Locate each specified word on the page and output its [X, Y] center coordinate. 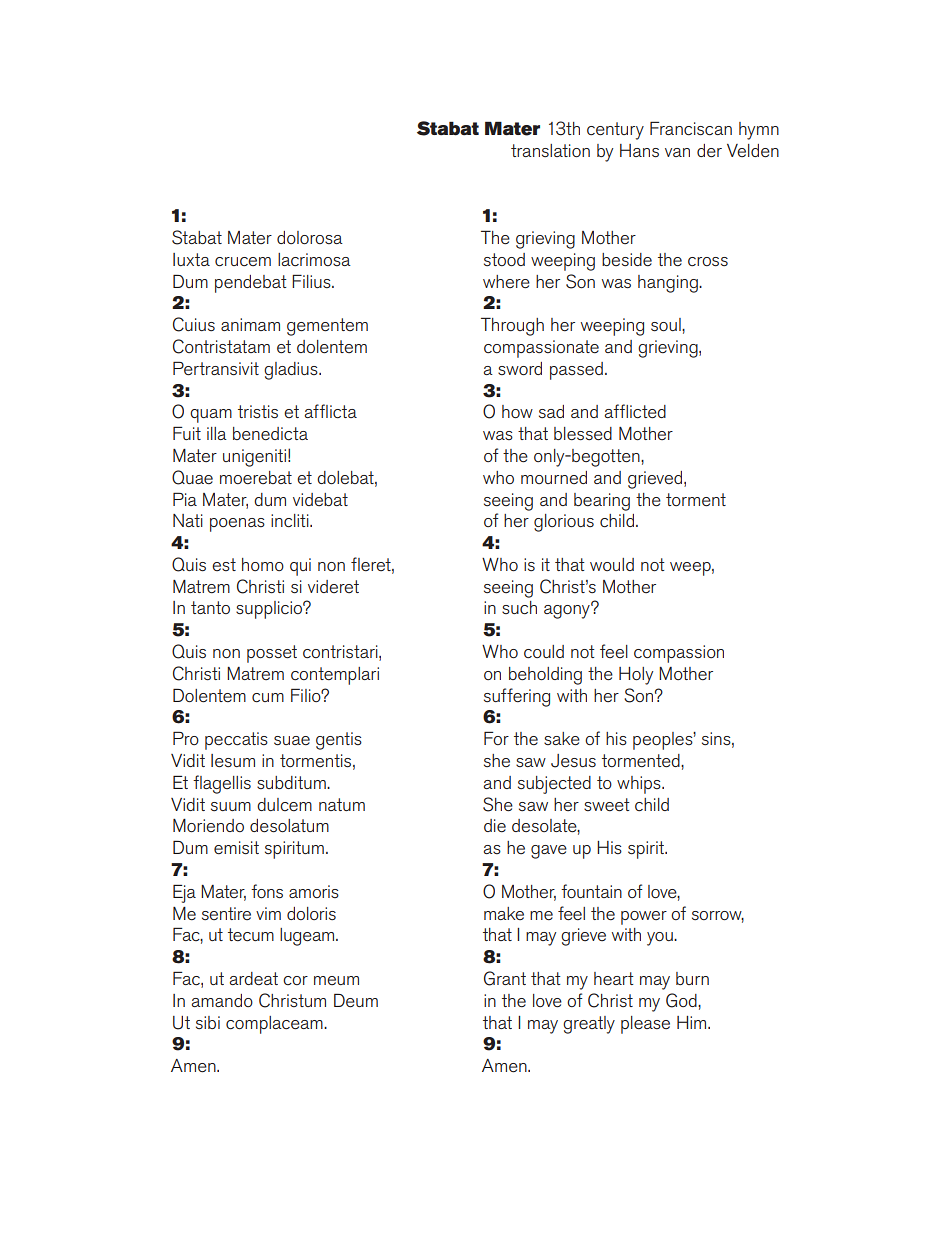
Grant [505, 978]
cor [295, 980]
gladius [292, 371]
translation [550, 150]
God [682, 1000]
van [677, 152]
